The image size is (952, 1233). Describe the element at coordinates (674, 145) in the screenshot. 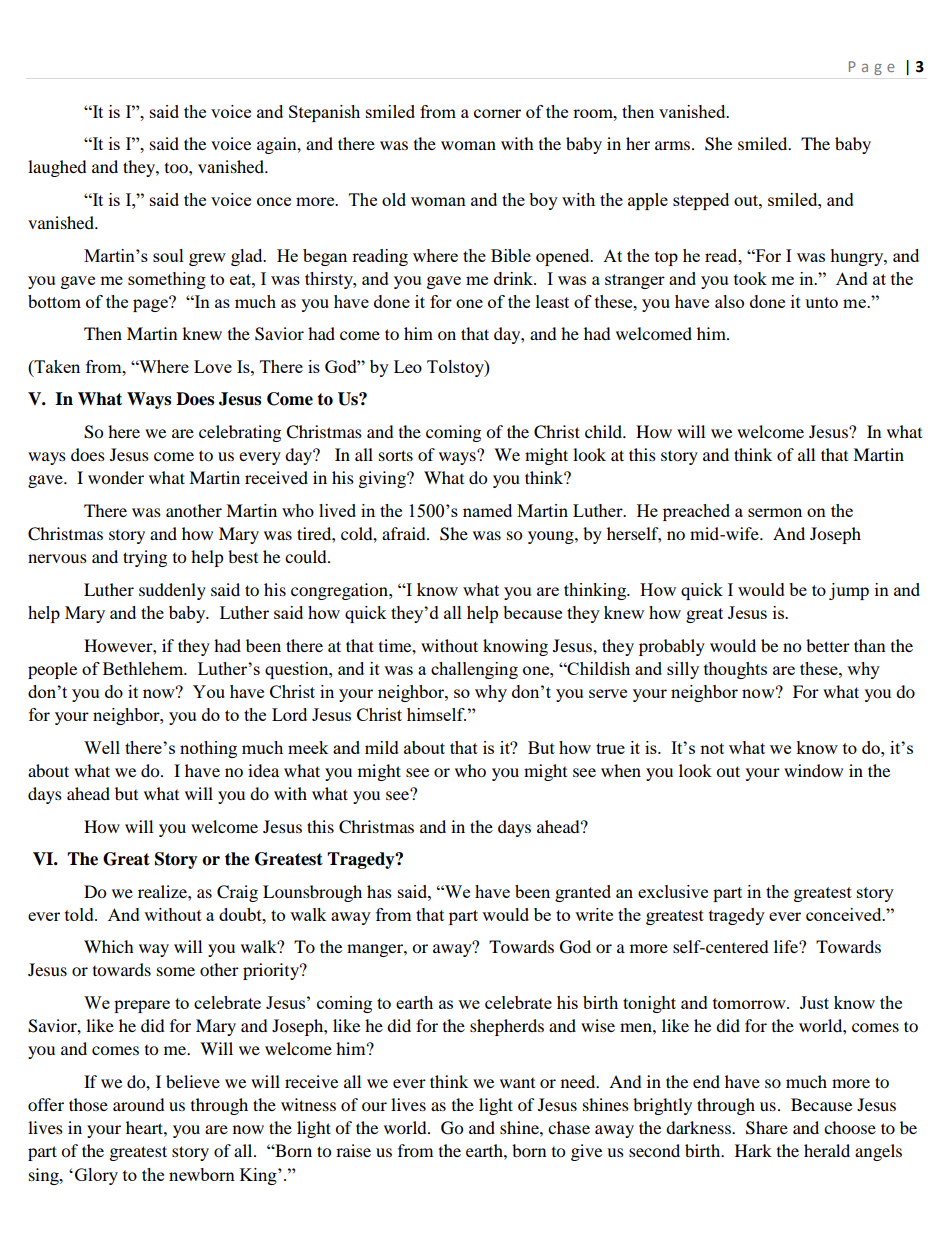

I see `arms` at that location.
